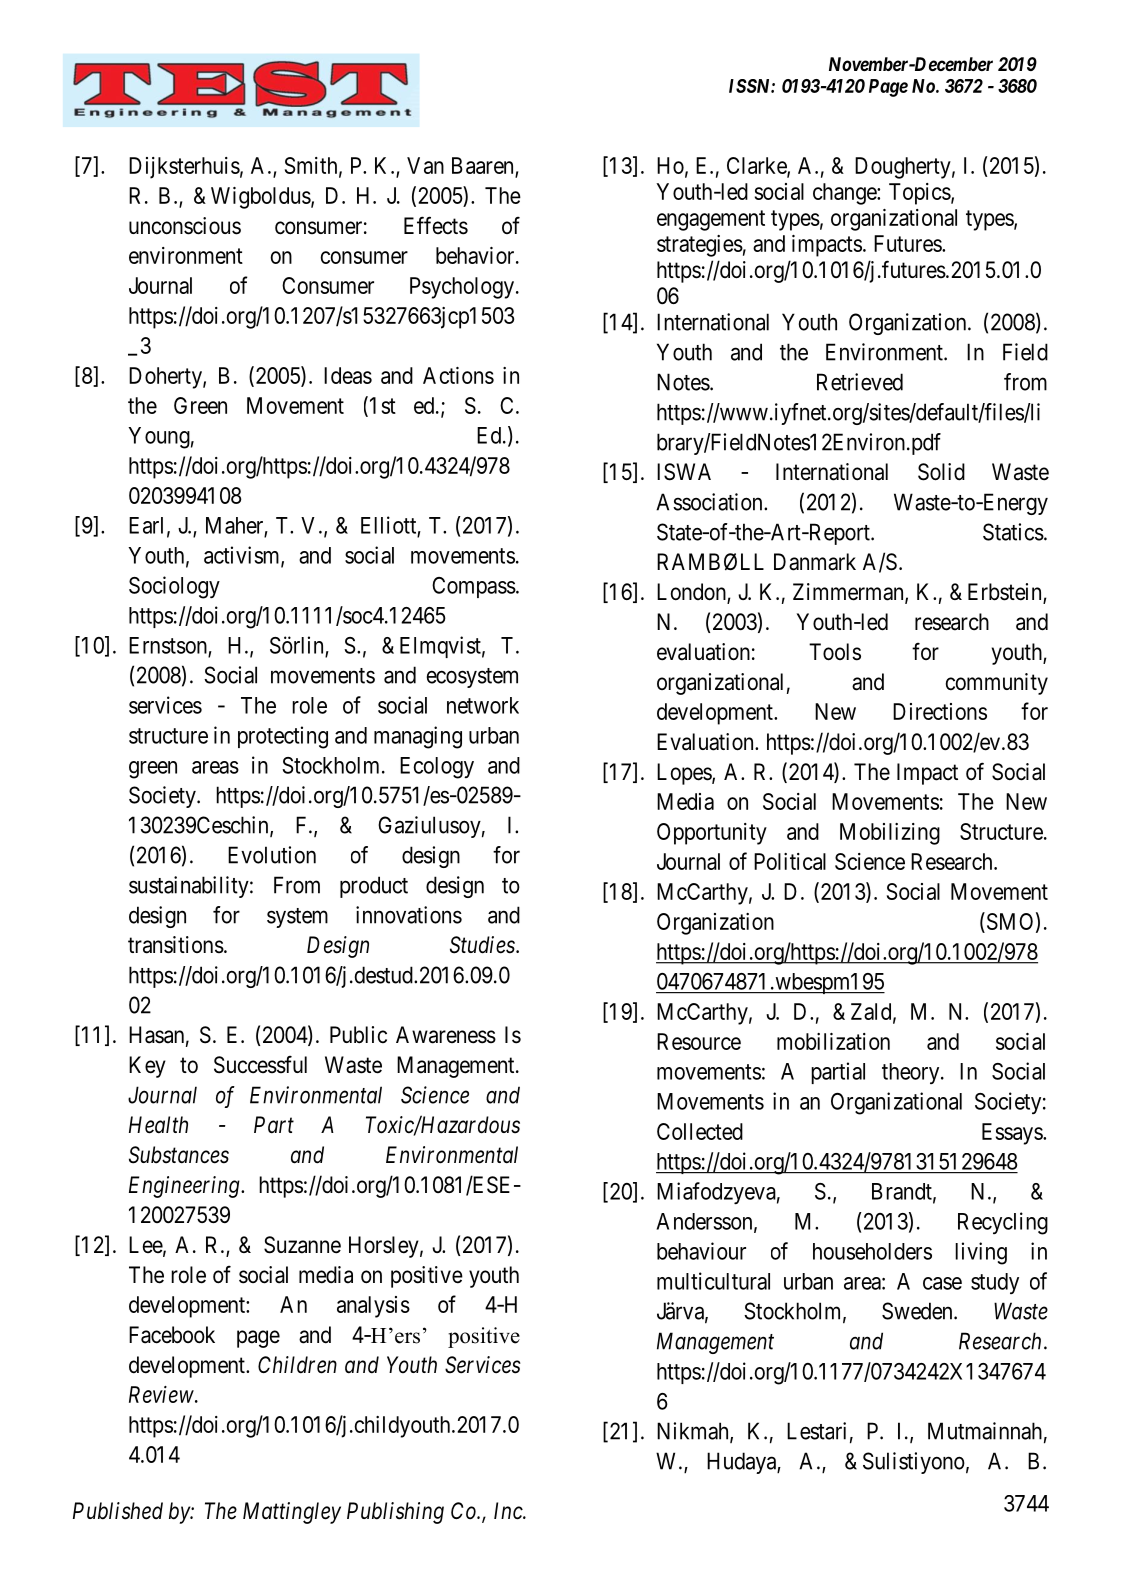 The width and height of the document is (1124, 1590). Describe the element at coordinates (283, 737) in the document. I see `protecting` at that location.
